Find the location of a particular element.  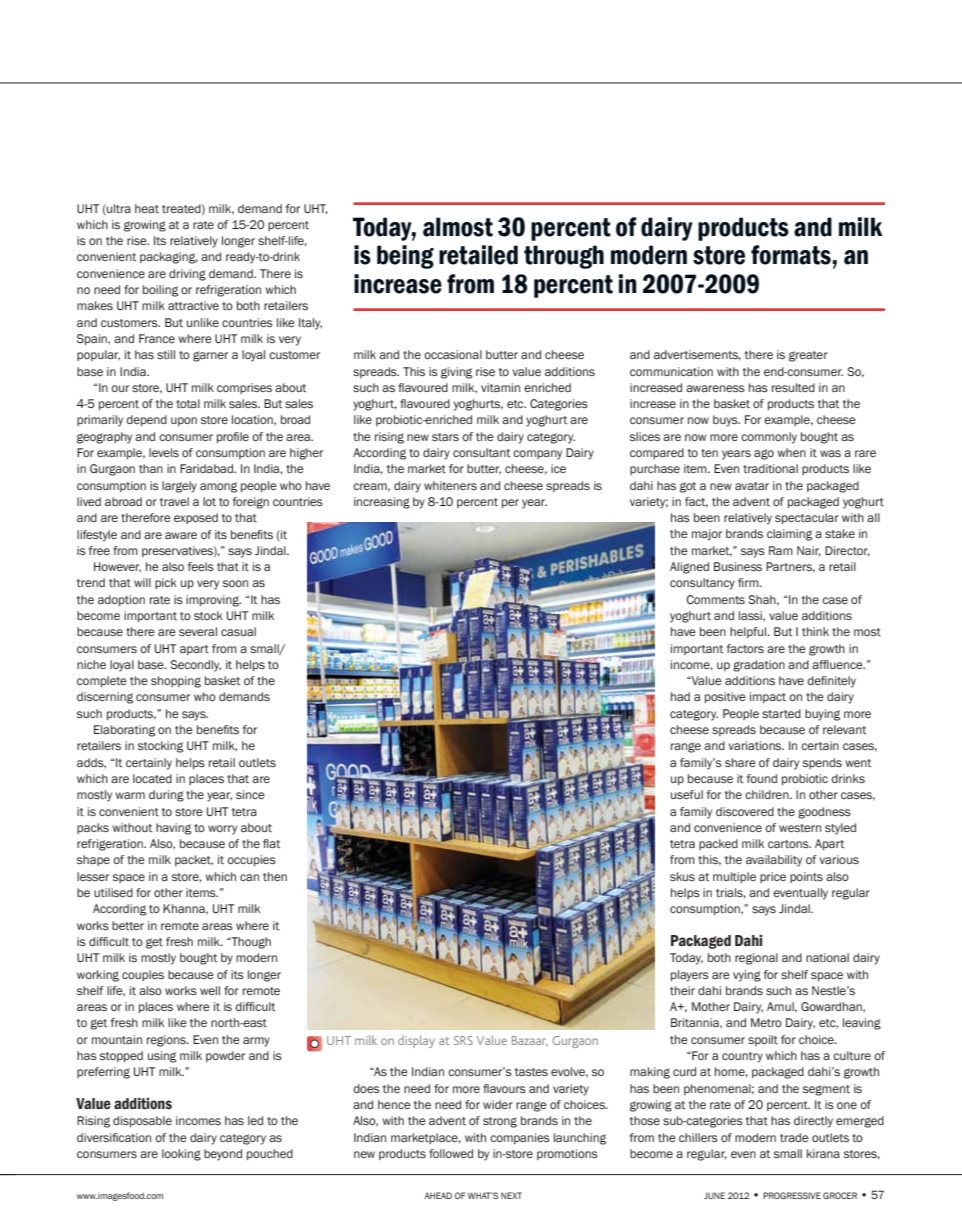

packaging is located at coordinates (169, 258).
